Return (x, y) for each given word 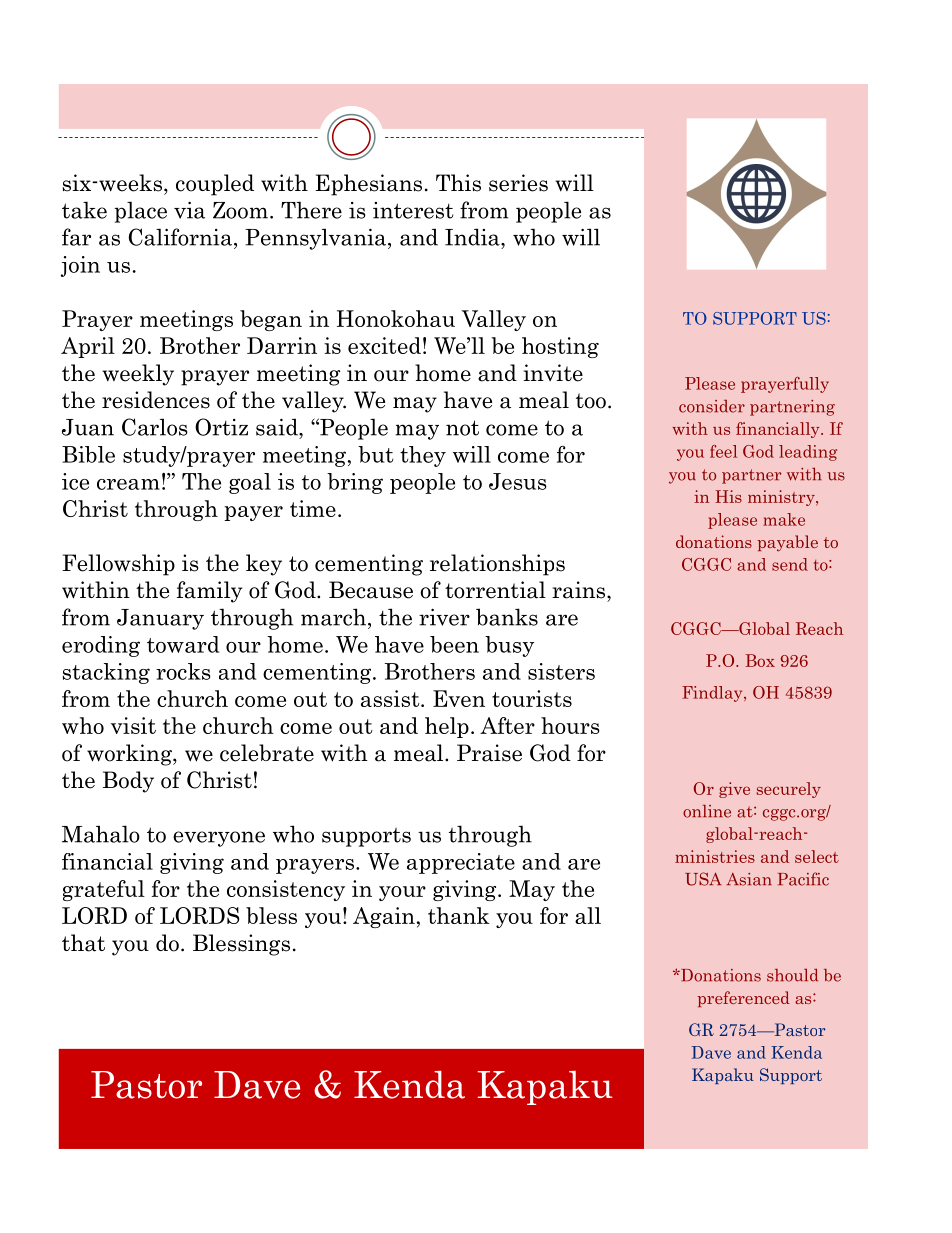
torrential (495, 590)
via (189, 210)
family (209, 592)
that (83, 943)
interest (413, 210)
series (518, 183)
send (790, 564)
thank (458, 915)
